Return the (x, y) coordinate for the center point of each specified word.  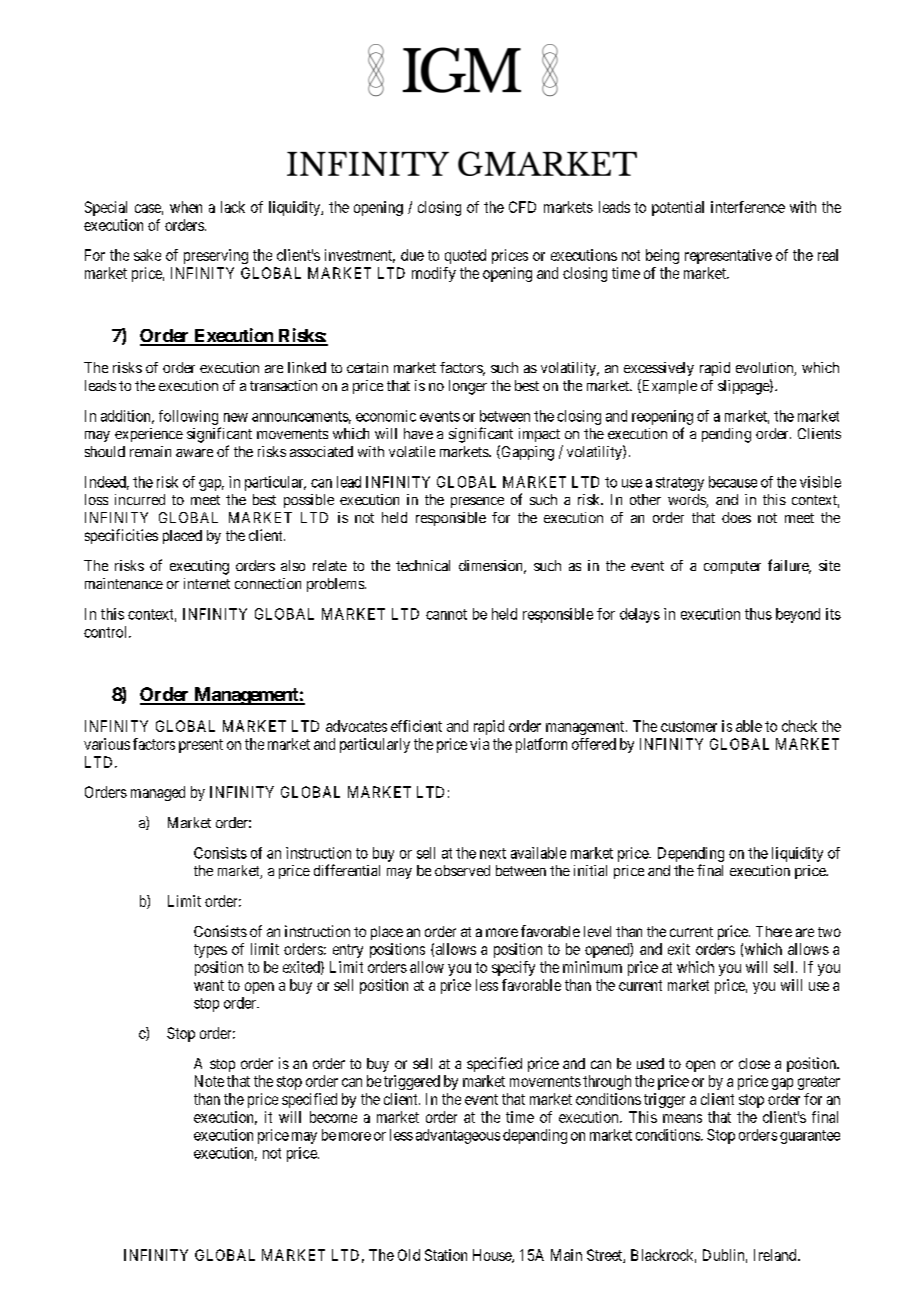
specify (513, 968)
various (107, 744)
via (479, 744)
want (209, 985)
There (774, 931)
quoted (465, 256)
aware (194, 453)
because (733, 482)
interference (748, 207)
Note (209, 1081)
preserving (216, 256)
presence (477, 502)
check (799, 726)
